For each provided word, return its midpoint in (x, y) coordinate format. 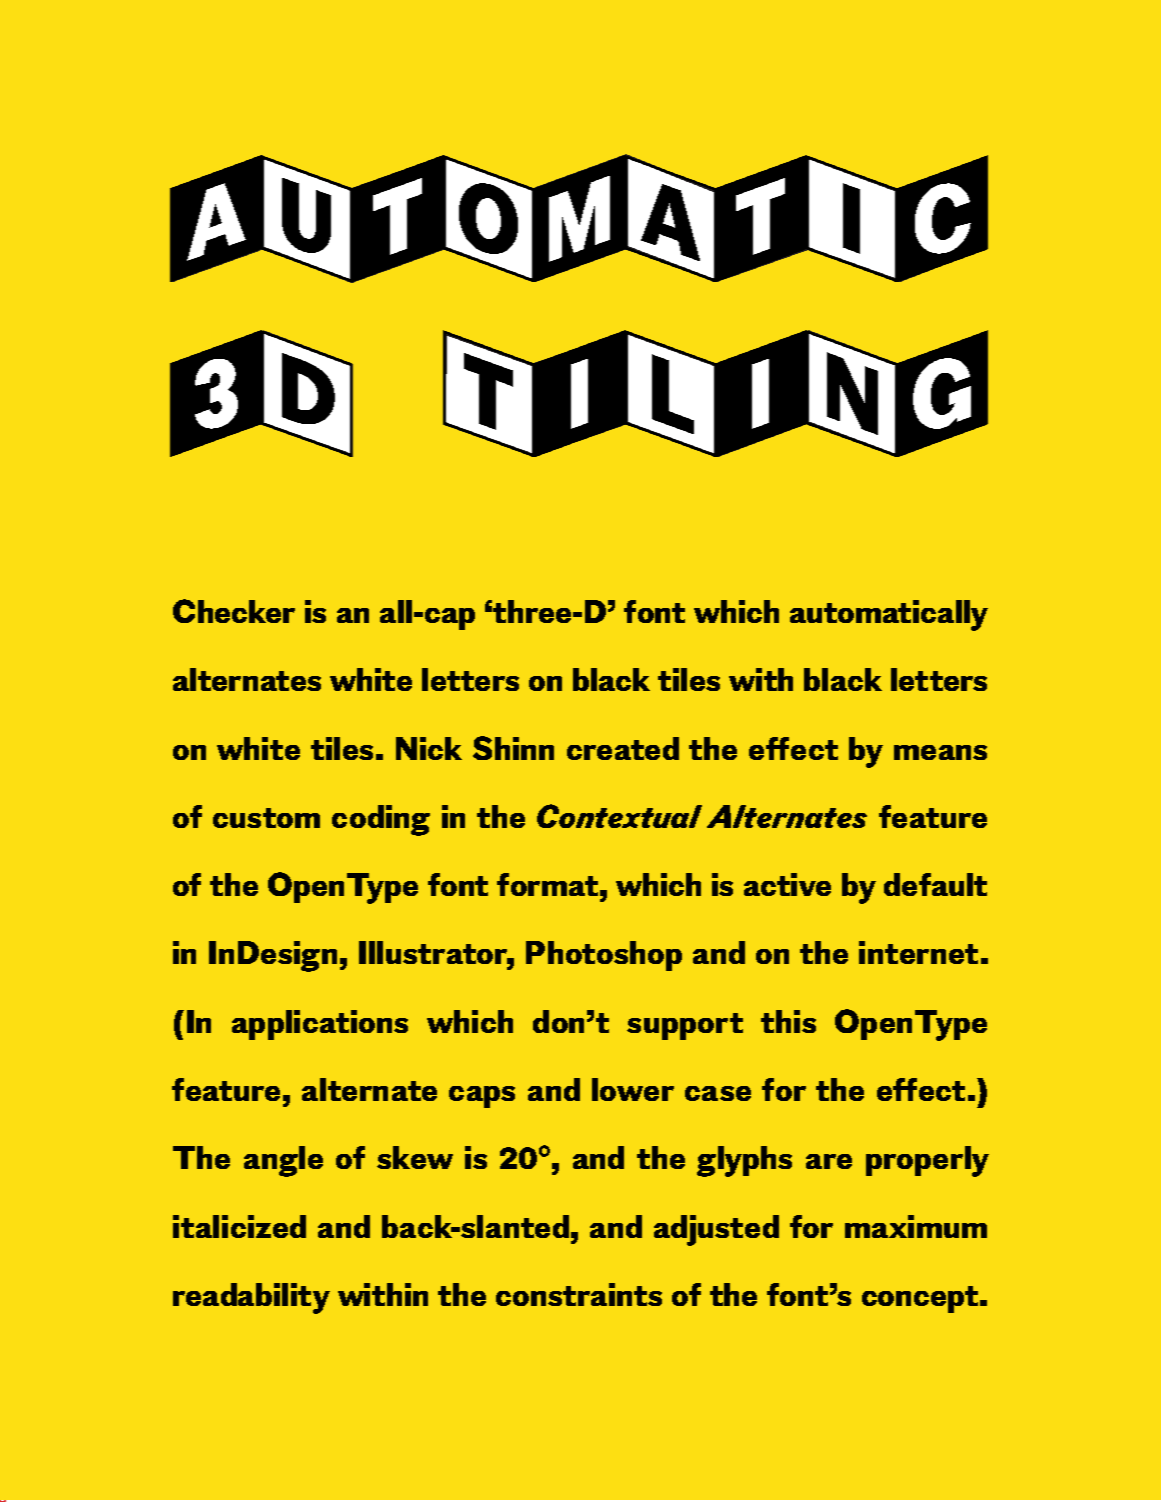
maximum (916, 1226)
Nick (429, 748)
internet (918, 952)
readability (251, 1298)
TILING (715, 393)
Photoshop (604, 956)
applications (320, 1025)
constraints (579, 1294)
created (623, 748)
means (940, 752)
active (787, 884)
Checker (234, 611)
